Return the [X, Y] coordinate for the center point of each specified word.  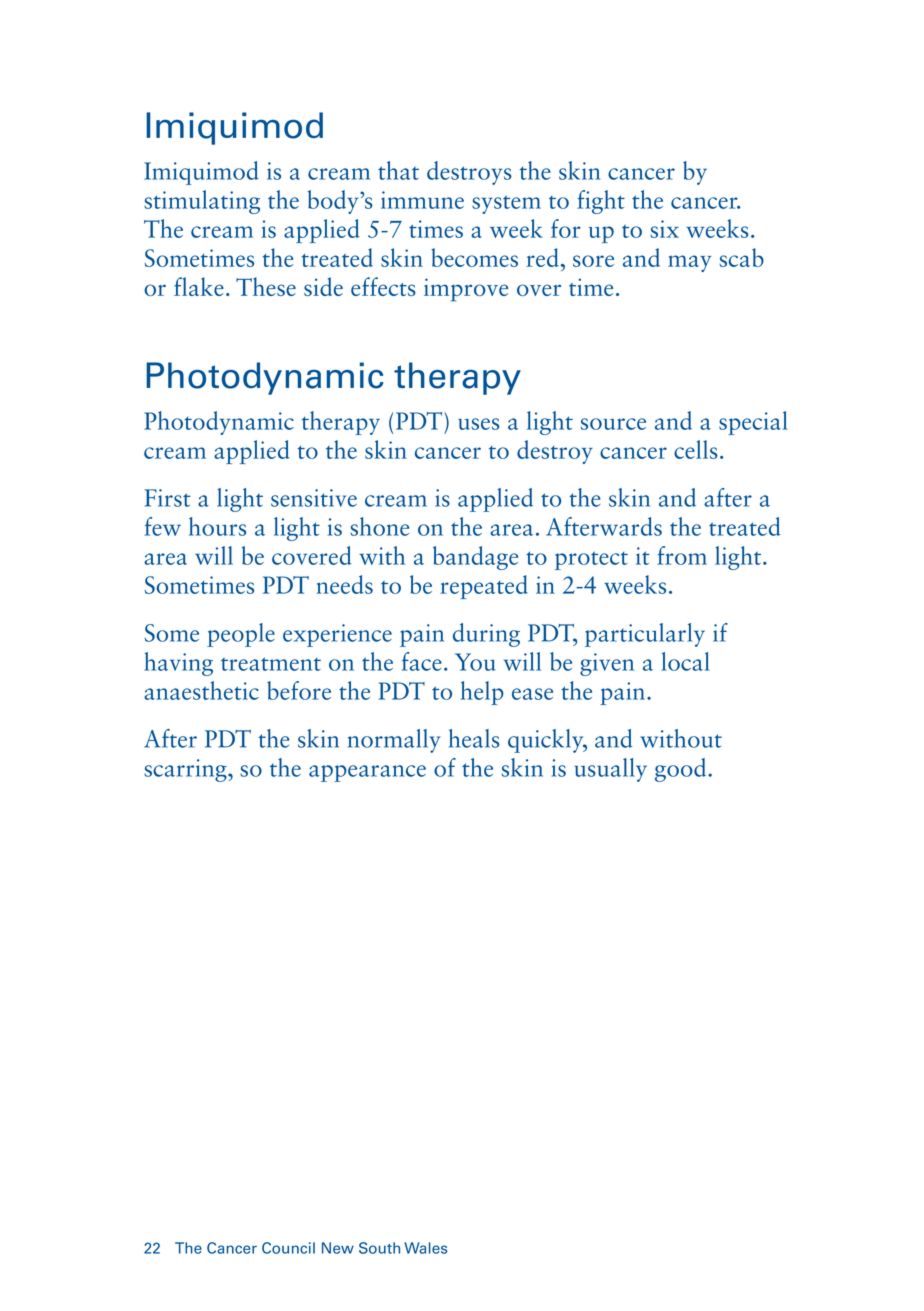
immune [422, 200]
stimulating [202, 202]
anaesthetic [201, 690]
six [664, 229]
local [686, 661]
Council [288, 1248]
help [482, 693]
